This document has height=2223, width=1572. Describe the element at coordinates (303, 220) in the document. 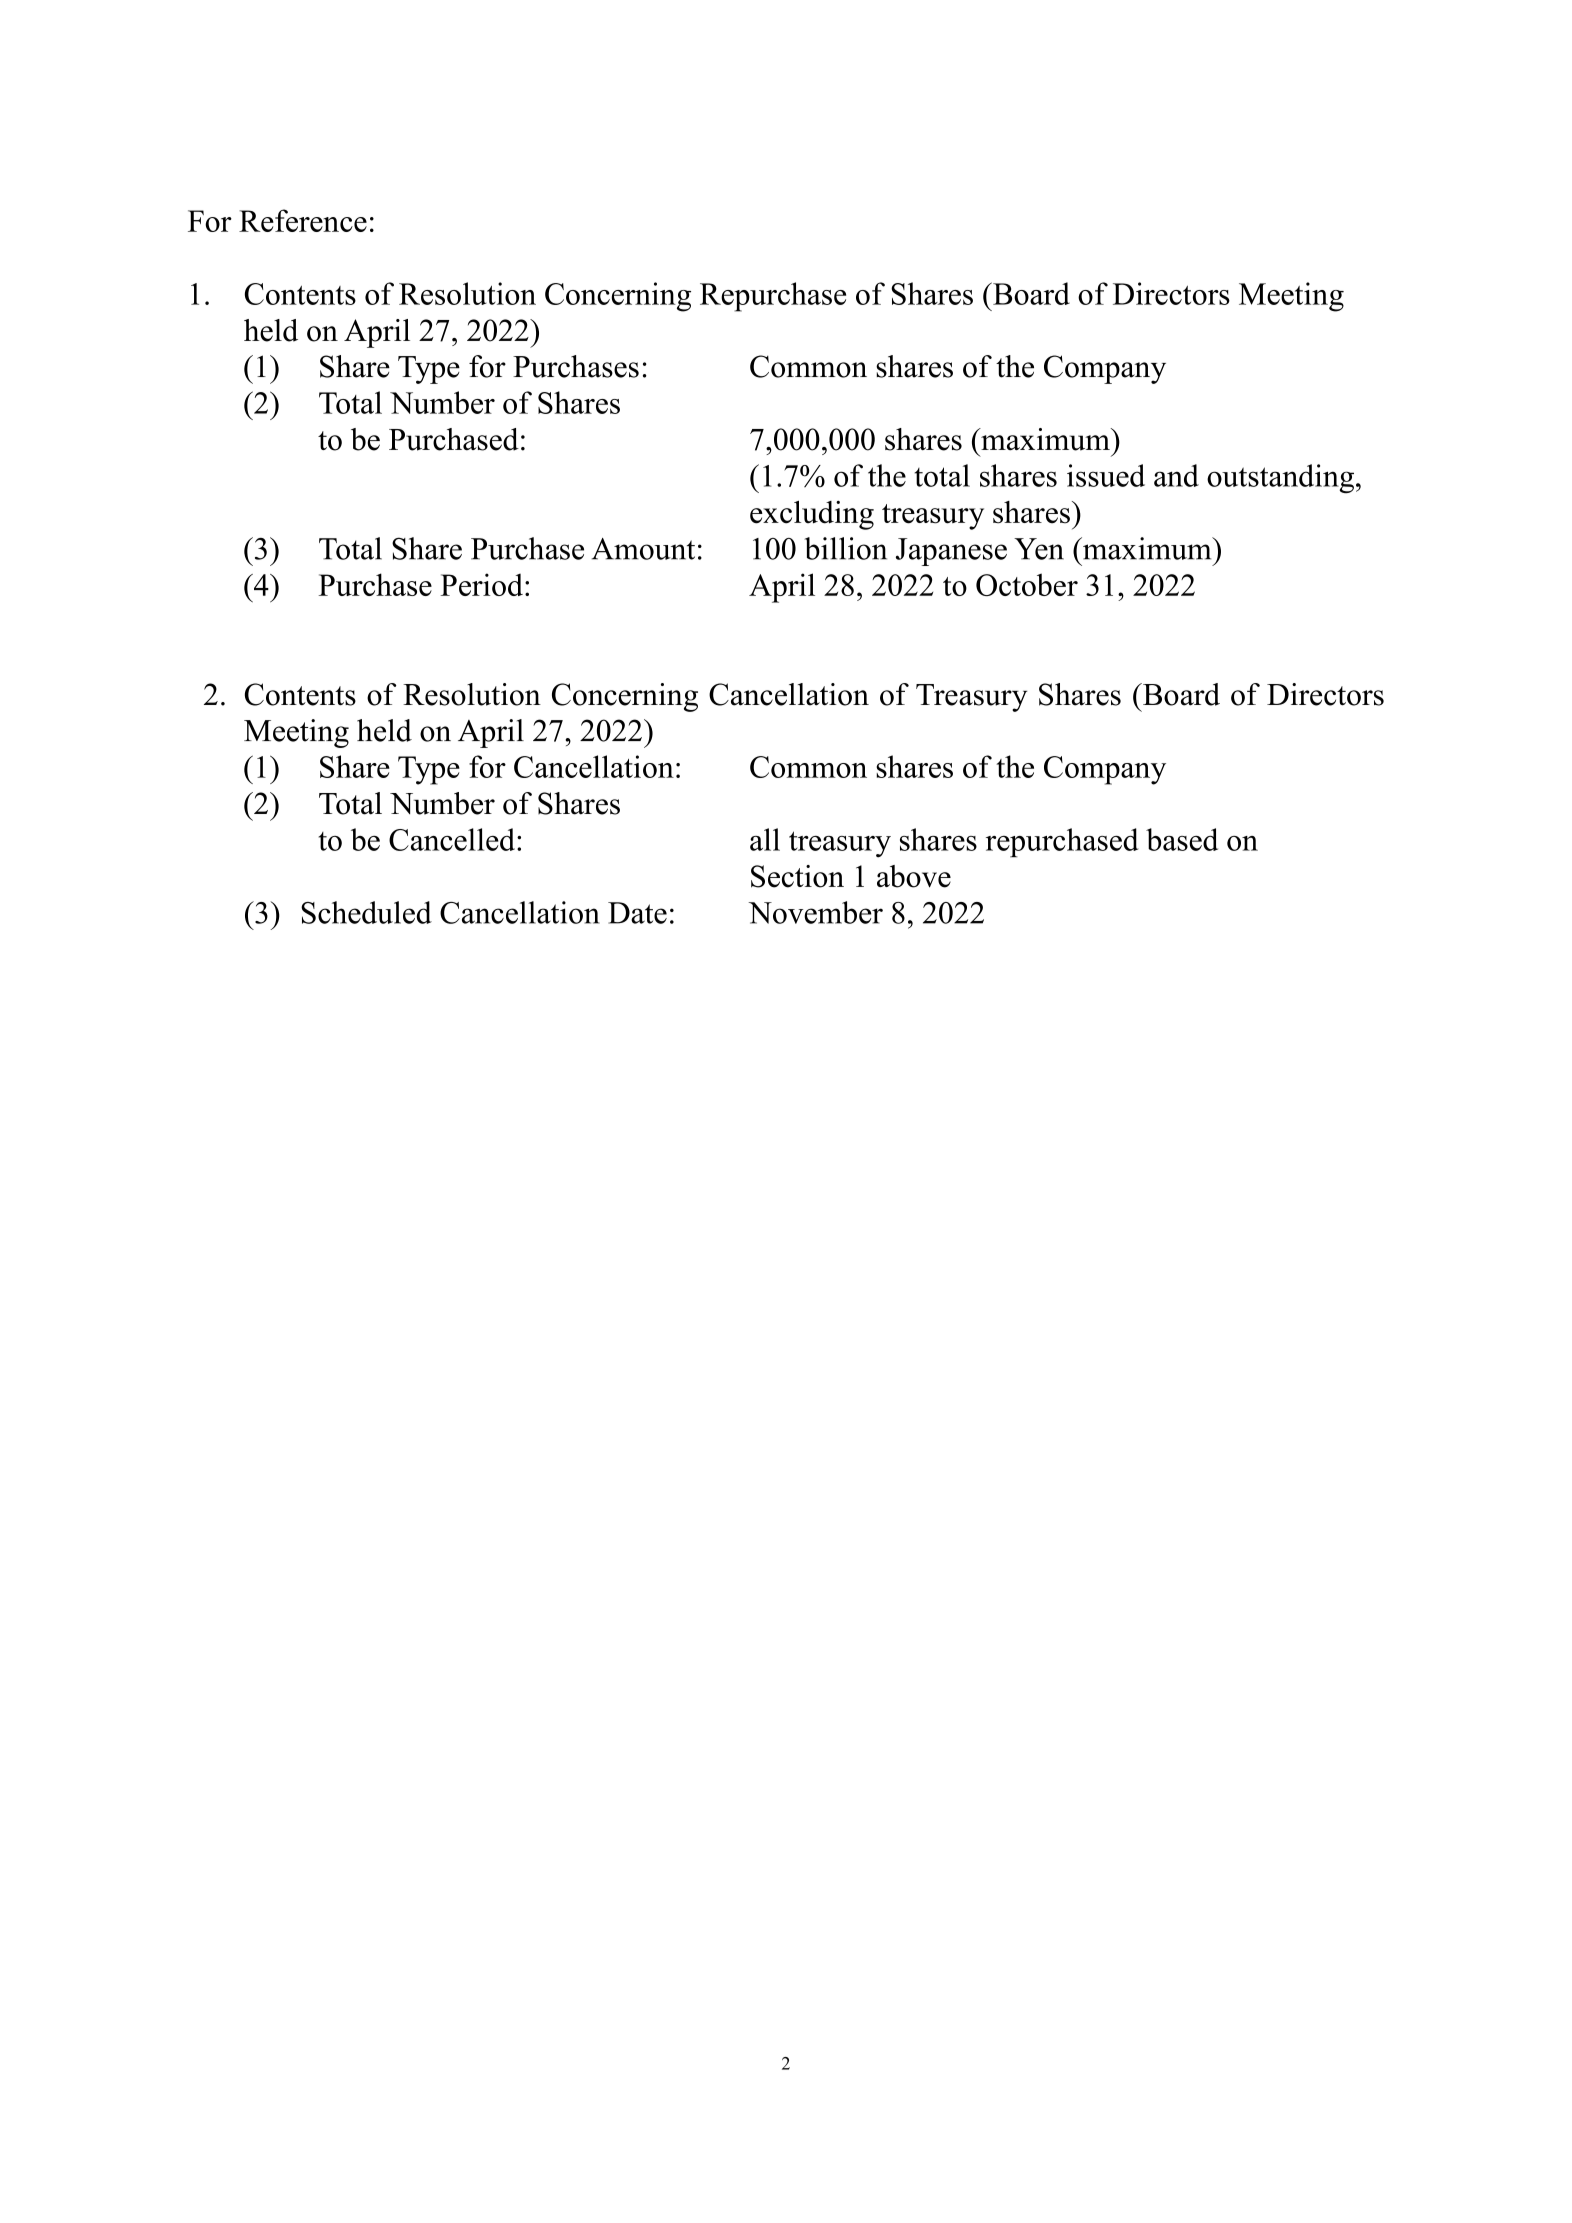

I see `Reference` at that location.
